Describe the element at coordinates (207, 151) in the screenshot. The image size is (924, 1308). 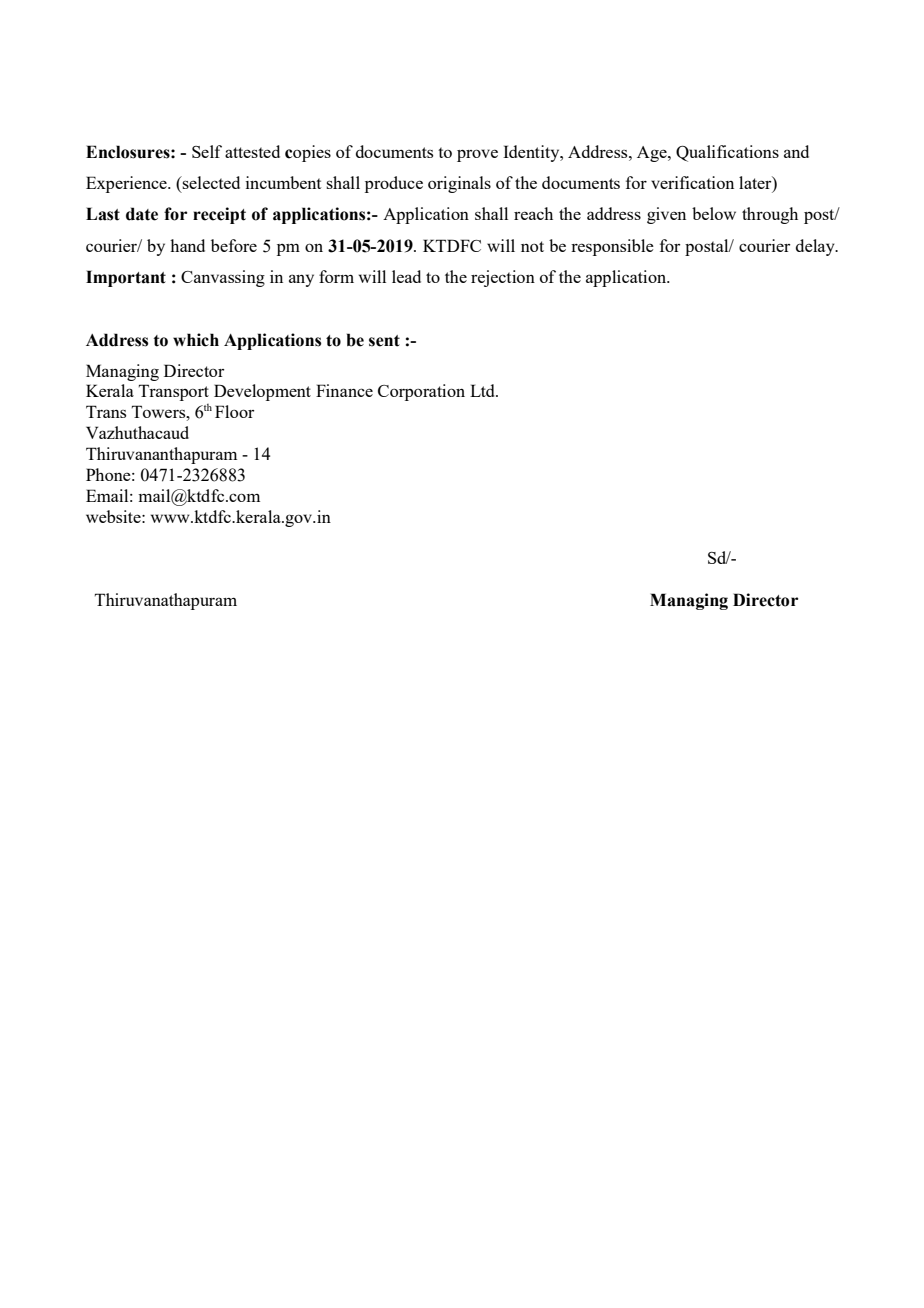
I see `Self` at that location.
